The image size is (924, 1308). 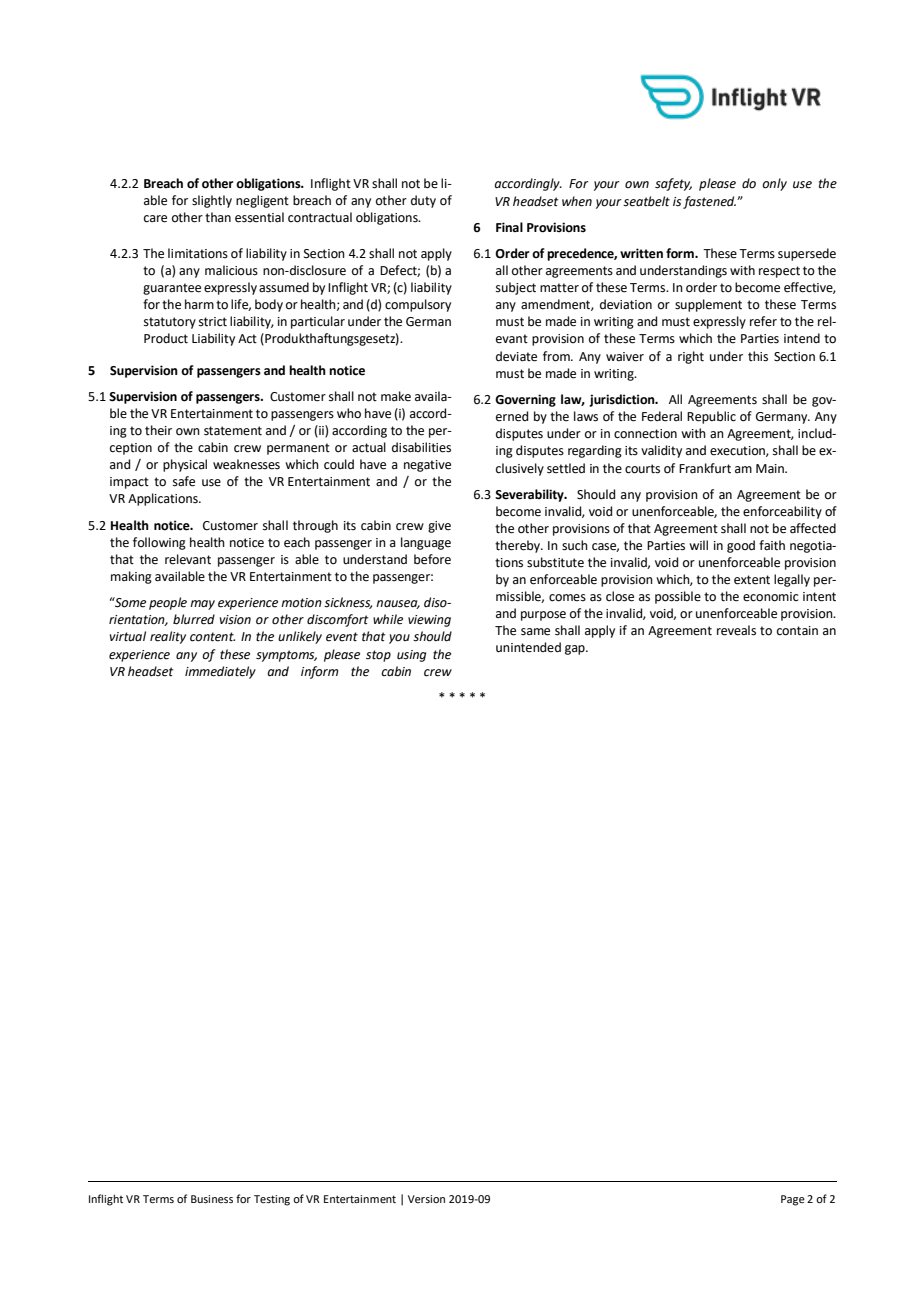 I want to click on Version, so click(x=426, y=1199).
